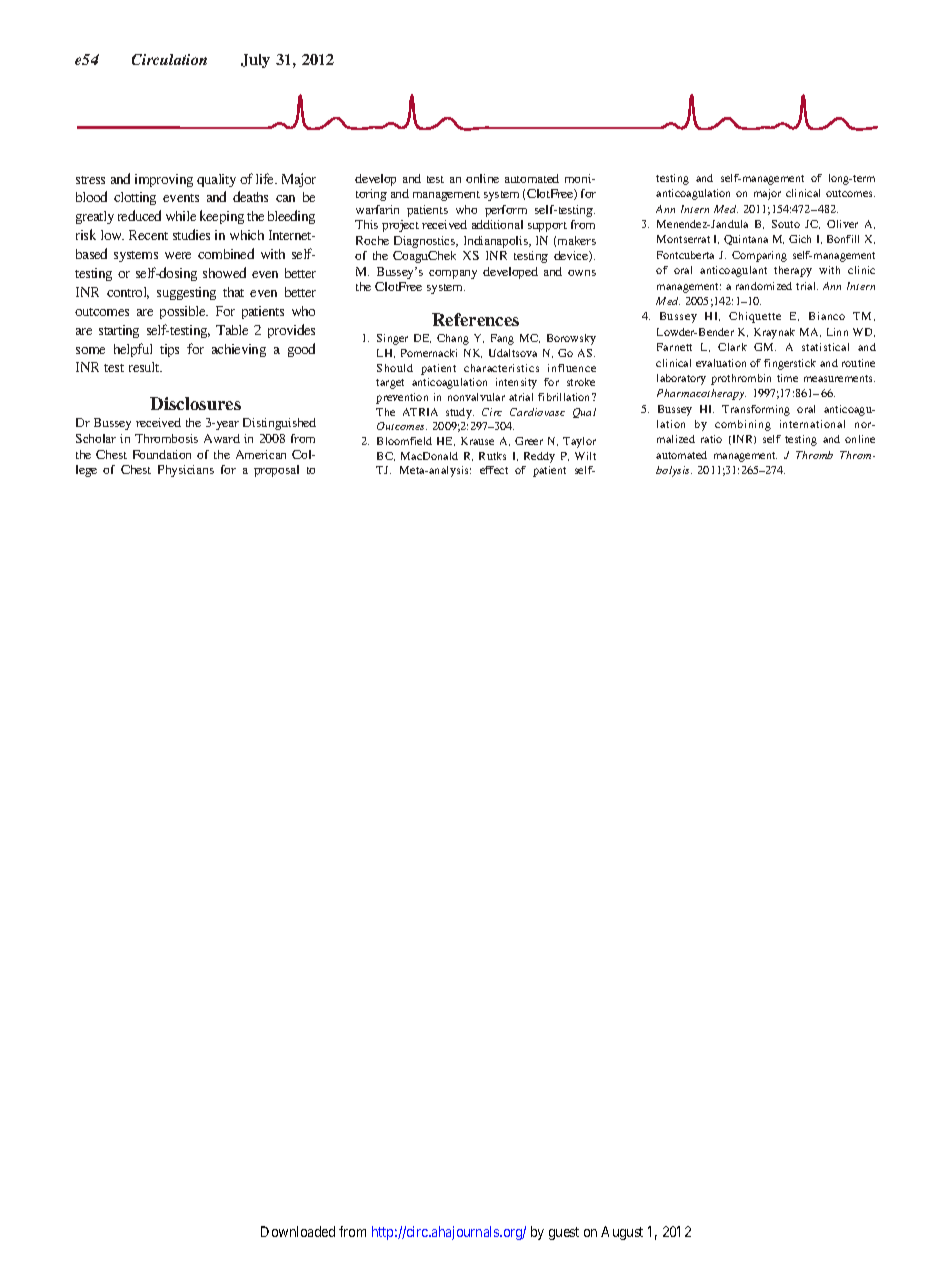  I want to click on effect, so click(494, 470).
